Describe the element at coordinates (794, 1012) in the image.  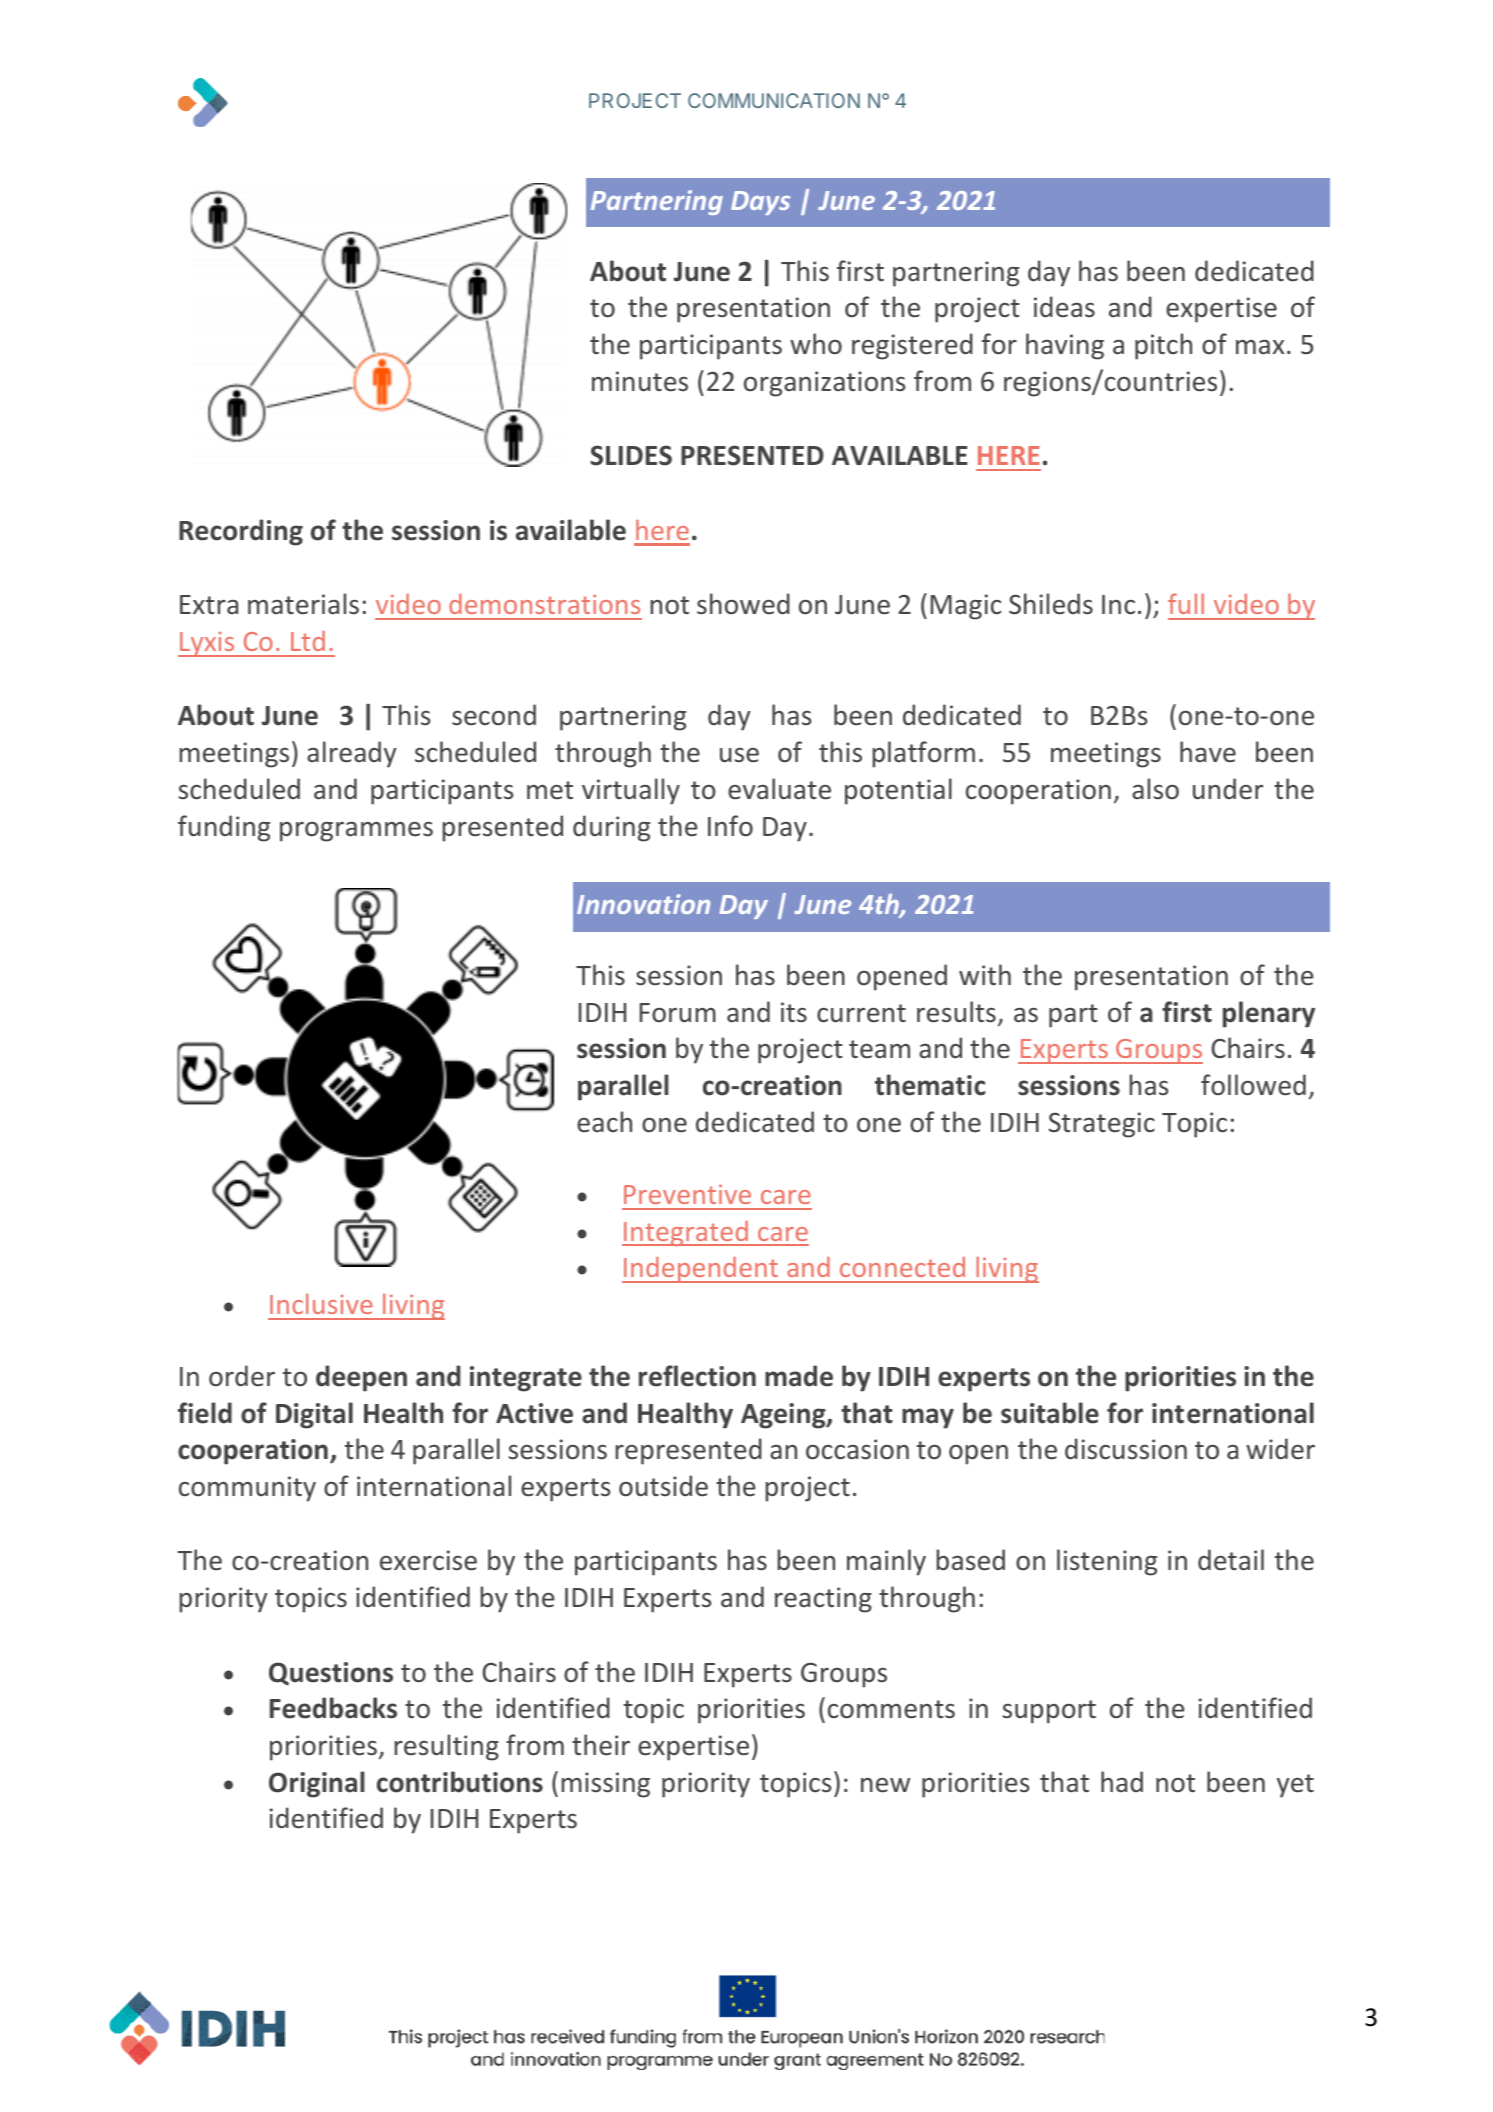
I see `its` at that location.
